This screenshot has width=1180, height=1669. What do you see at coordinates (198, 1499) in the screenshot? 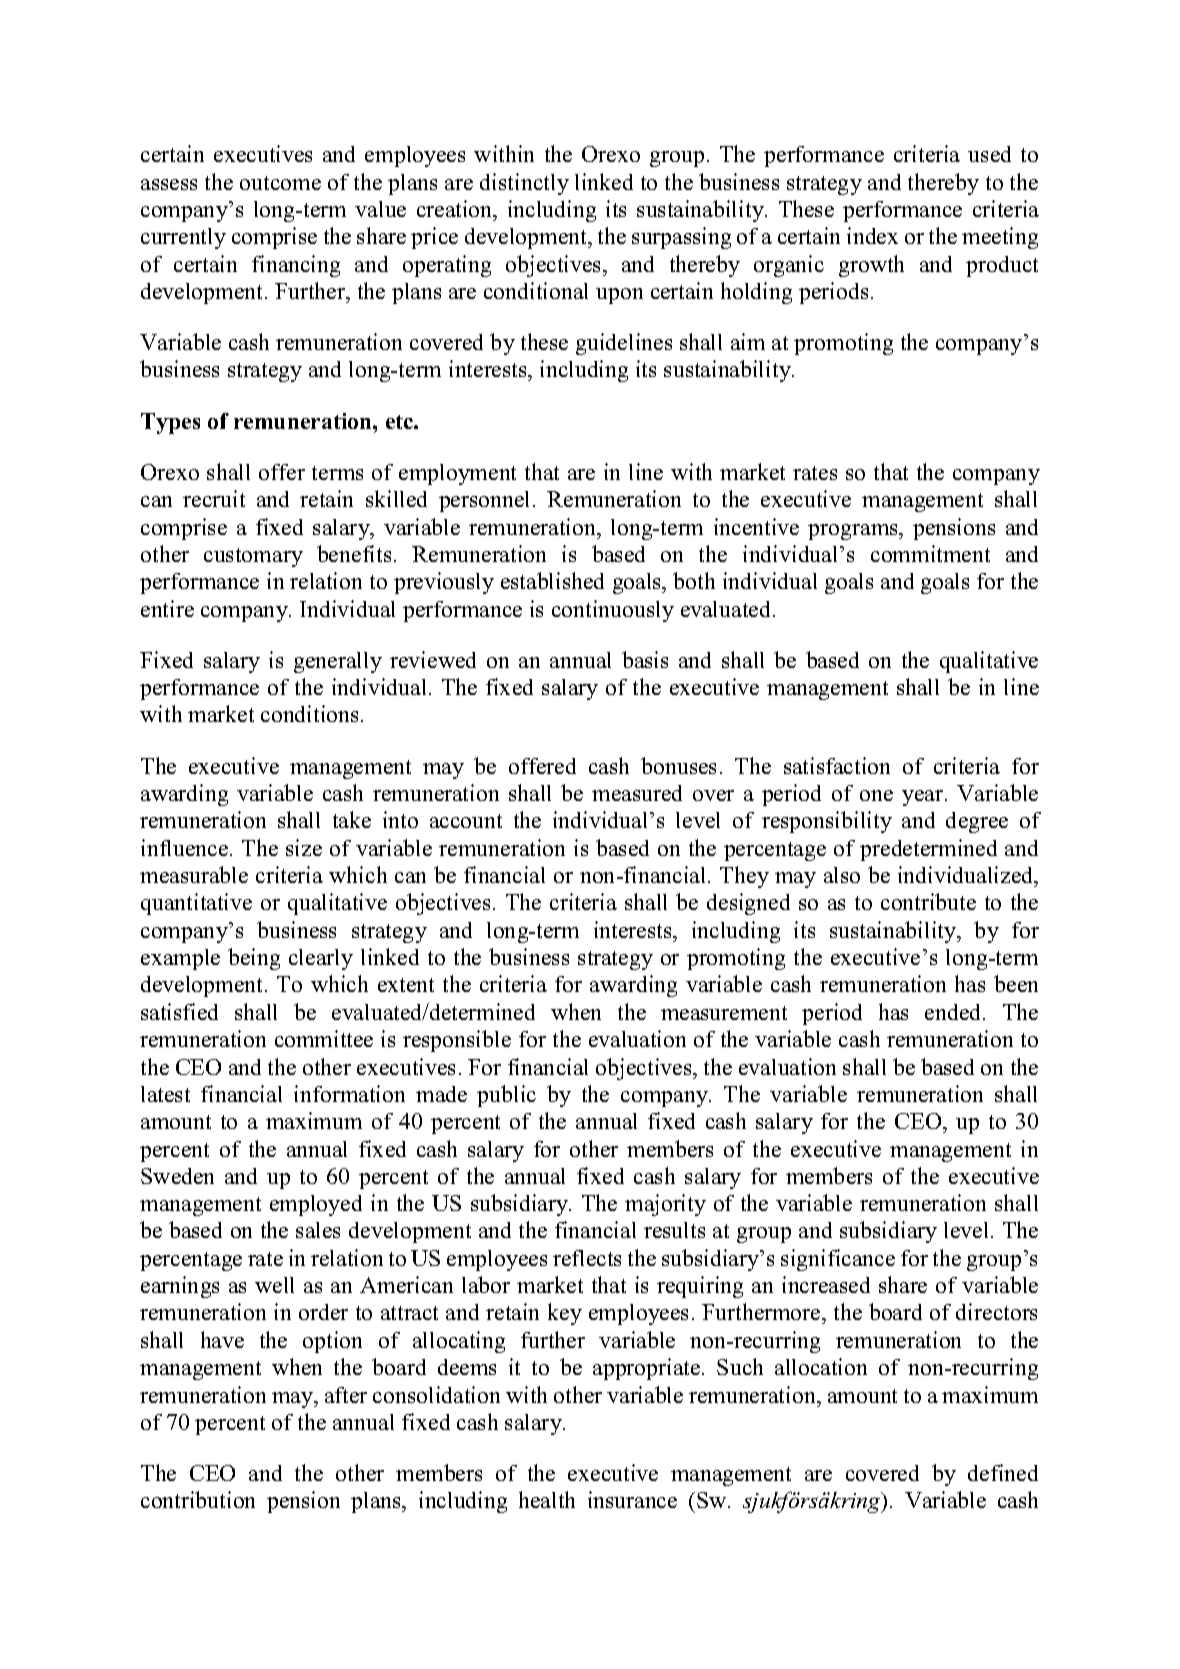
I see `contribution` at bounding box center [198, 1499].
